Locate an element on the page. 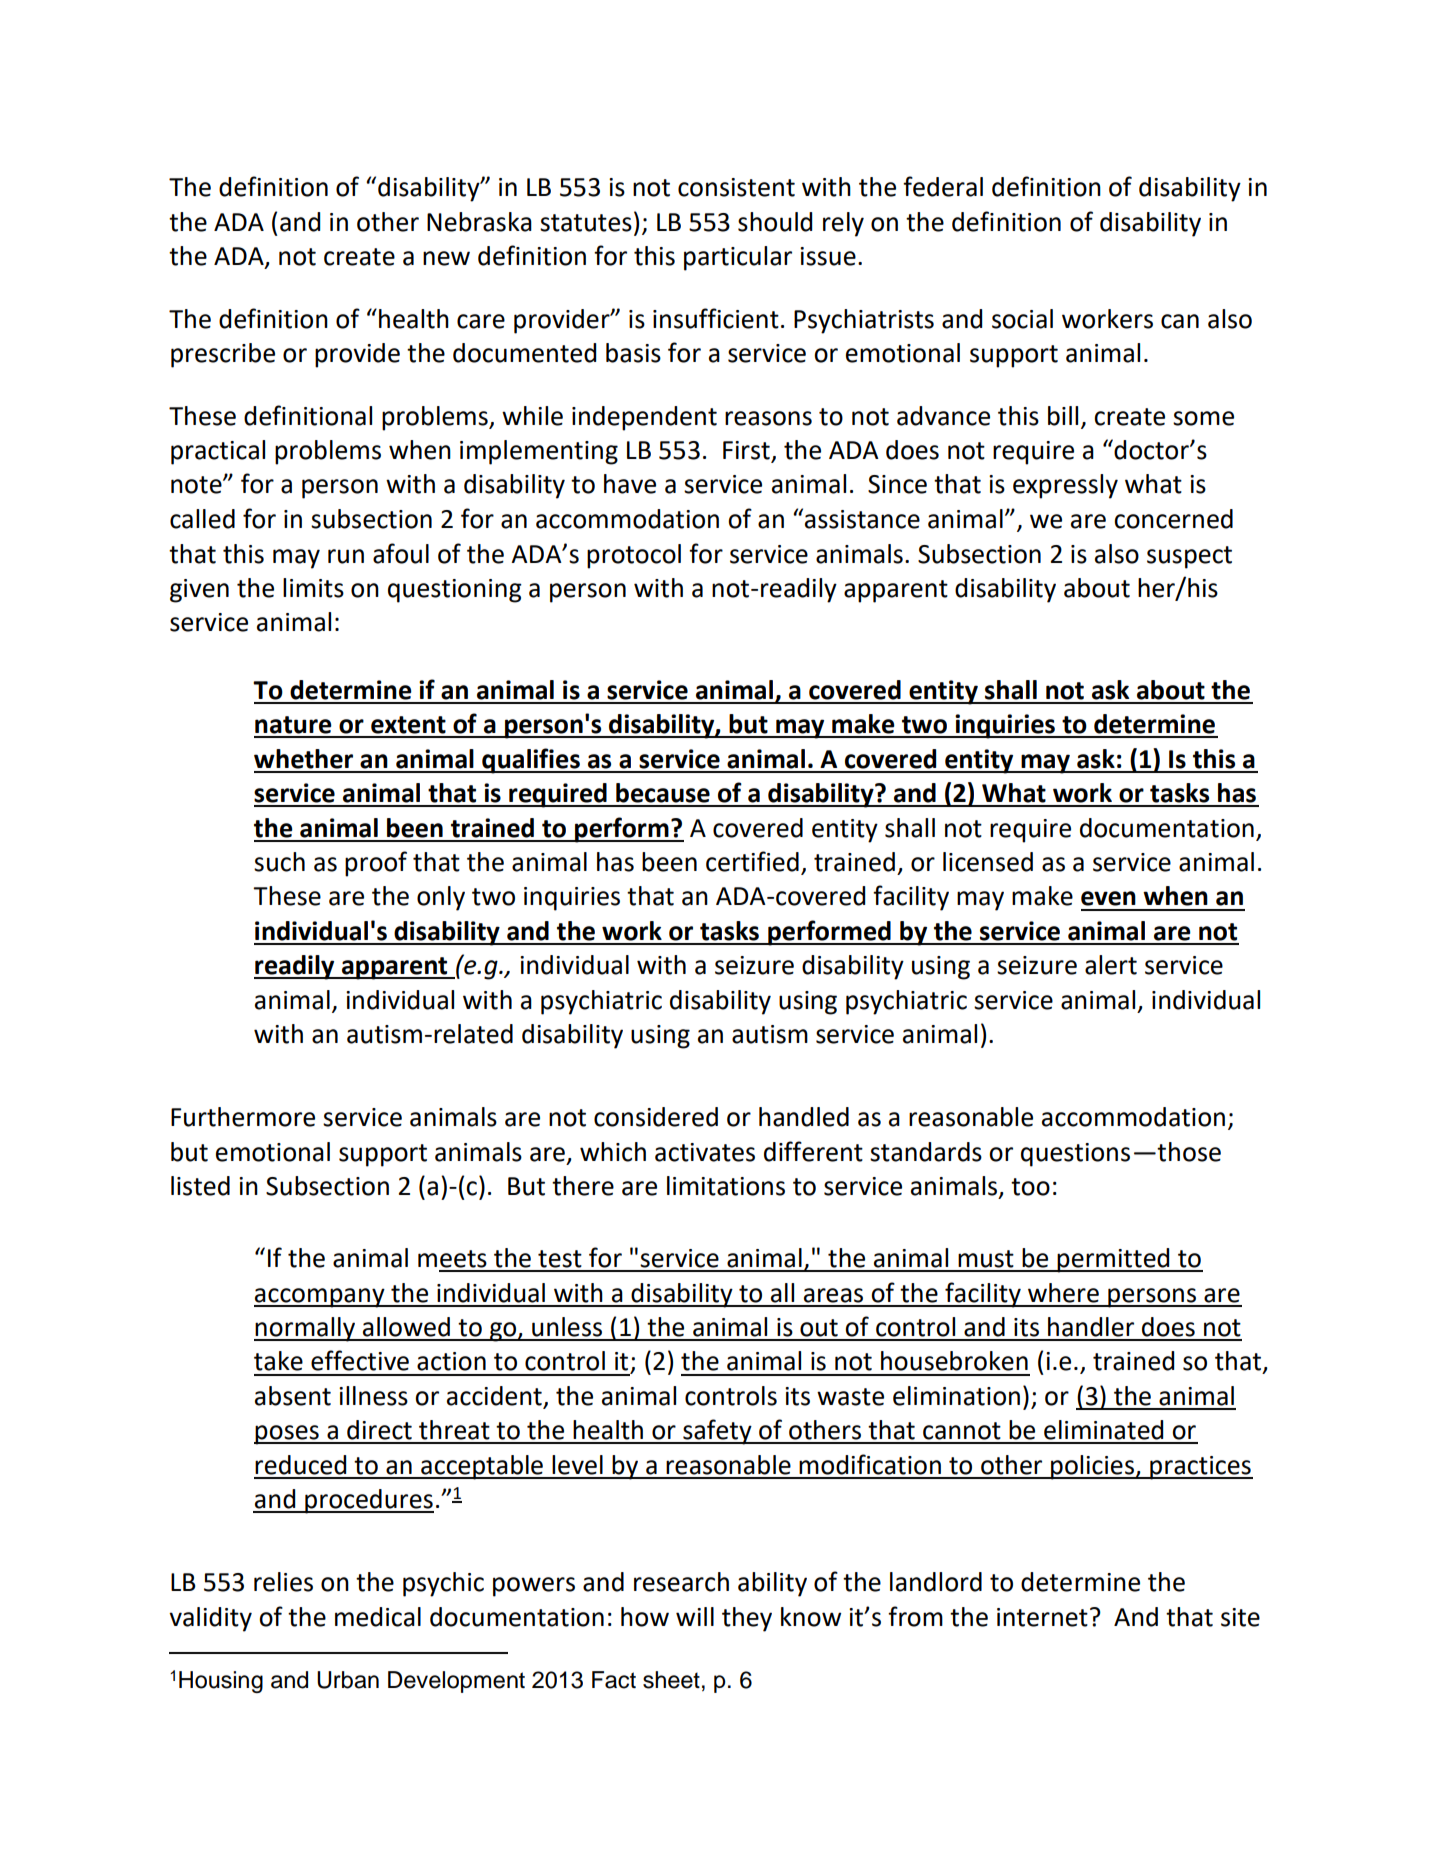  they is located at coordinates (747, 1619).
